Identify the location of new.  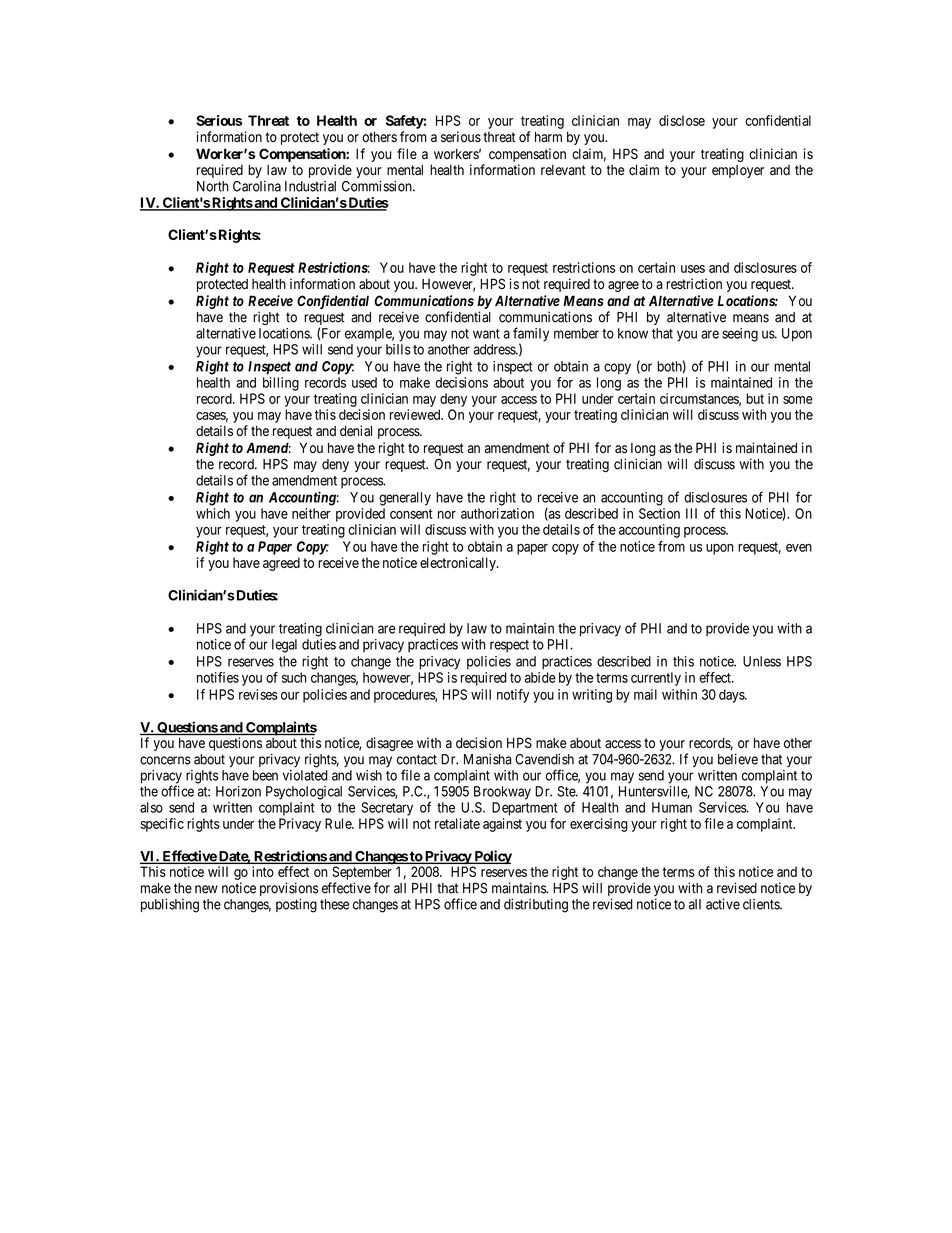
(206, 889).
